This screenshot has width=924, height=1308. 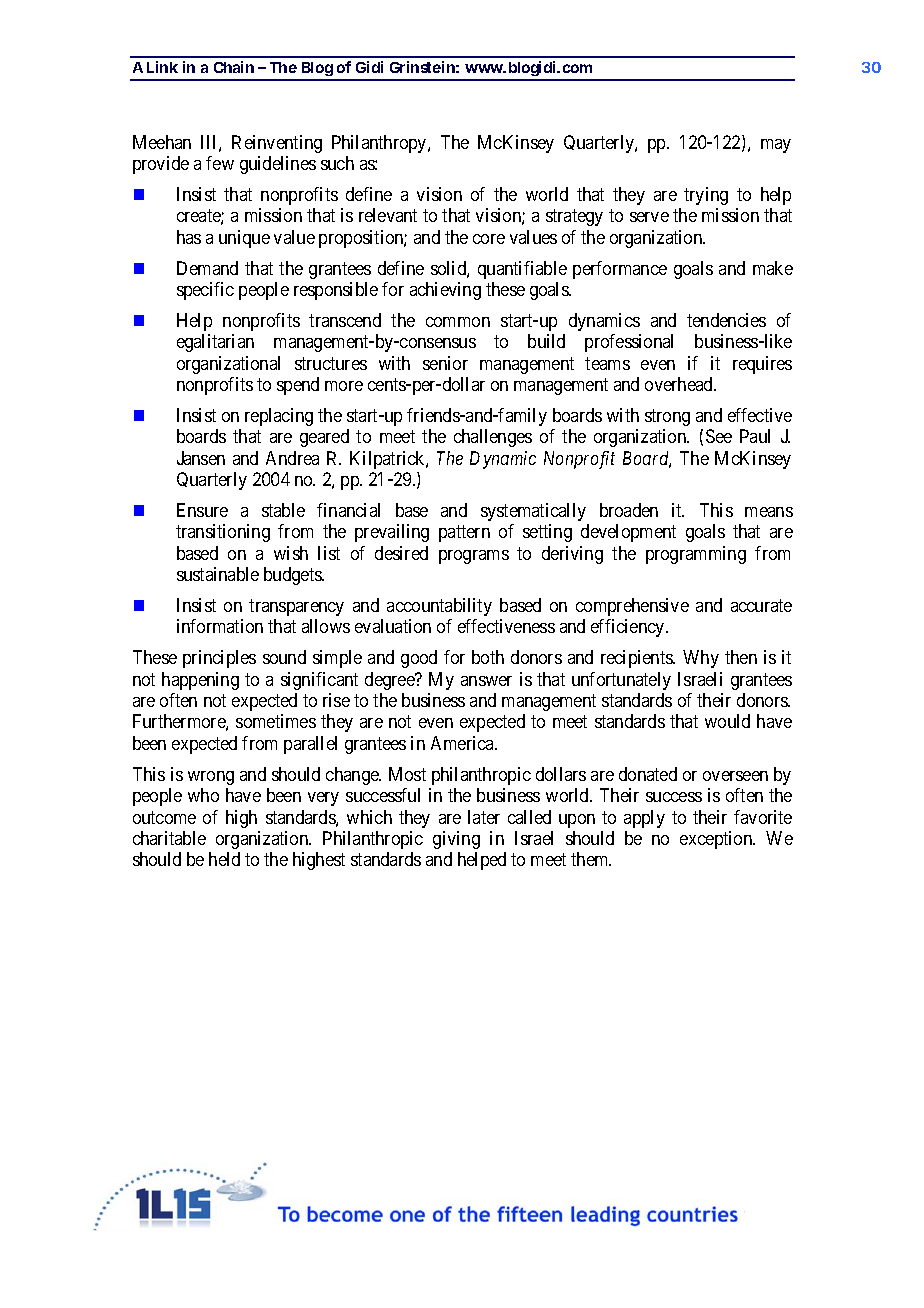 I want to click on Jansen, so click(x=201, y=458).
